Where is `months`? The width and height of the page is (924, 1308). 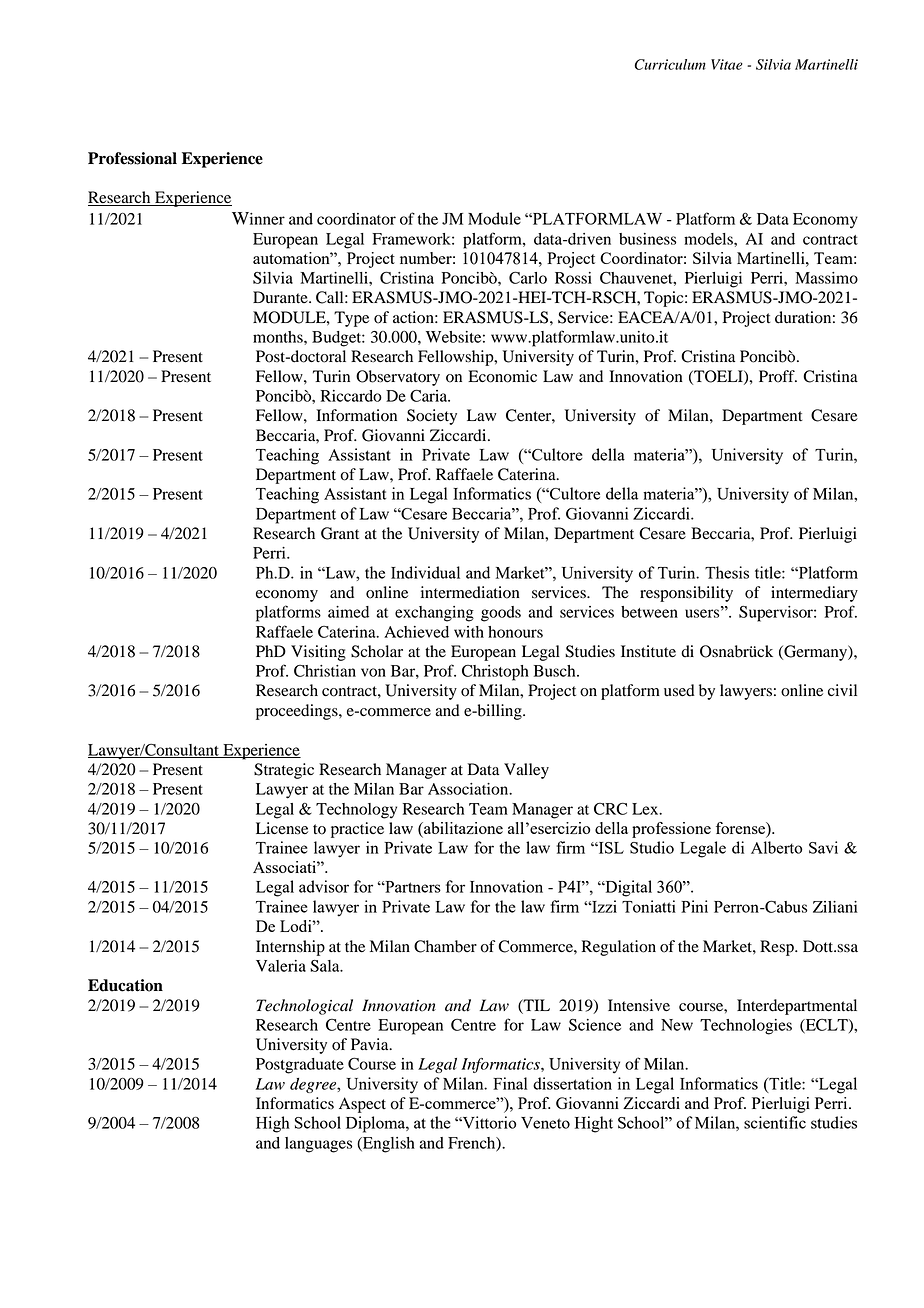 months is located at coordinates (279, 337).
